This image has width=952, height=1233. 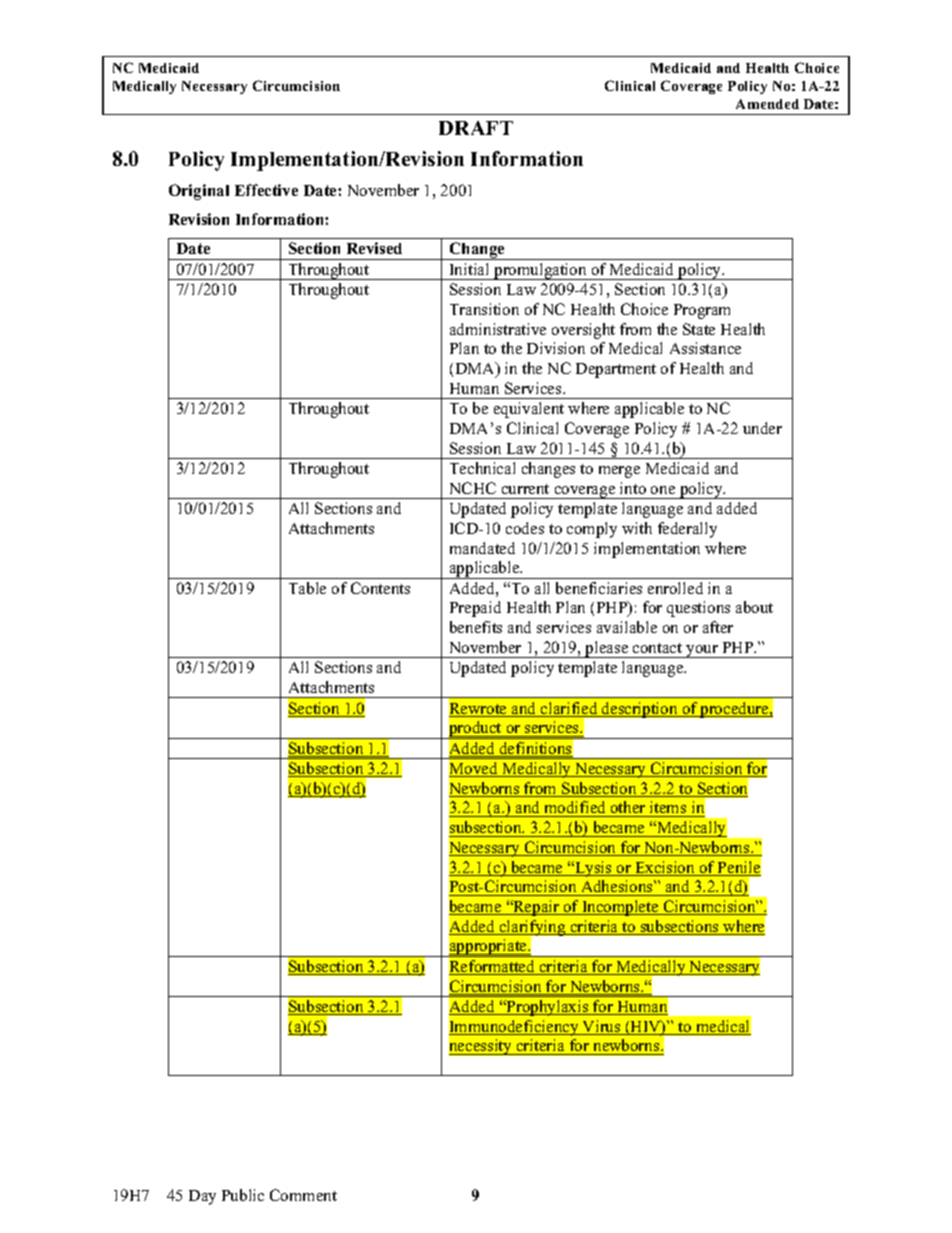 What do you see at coordinates (303, 1195) in the image?
I see `Comment` at bounding box center [303, 1195].
